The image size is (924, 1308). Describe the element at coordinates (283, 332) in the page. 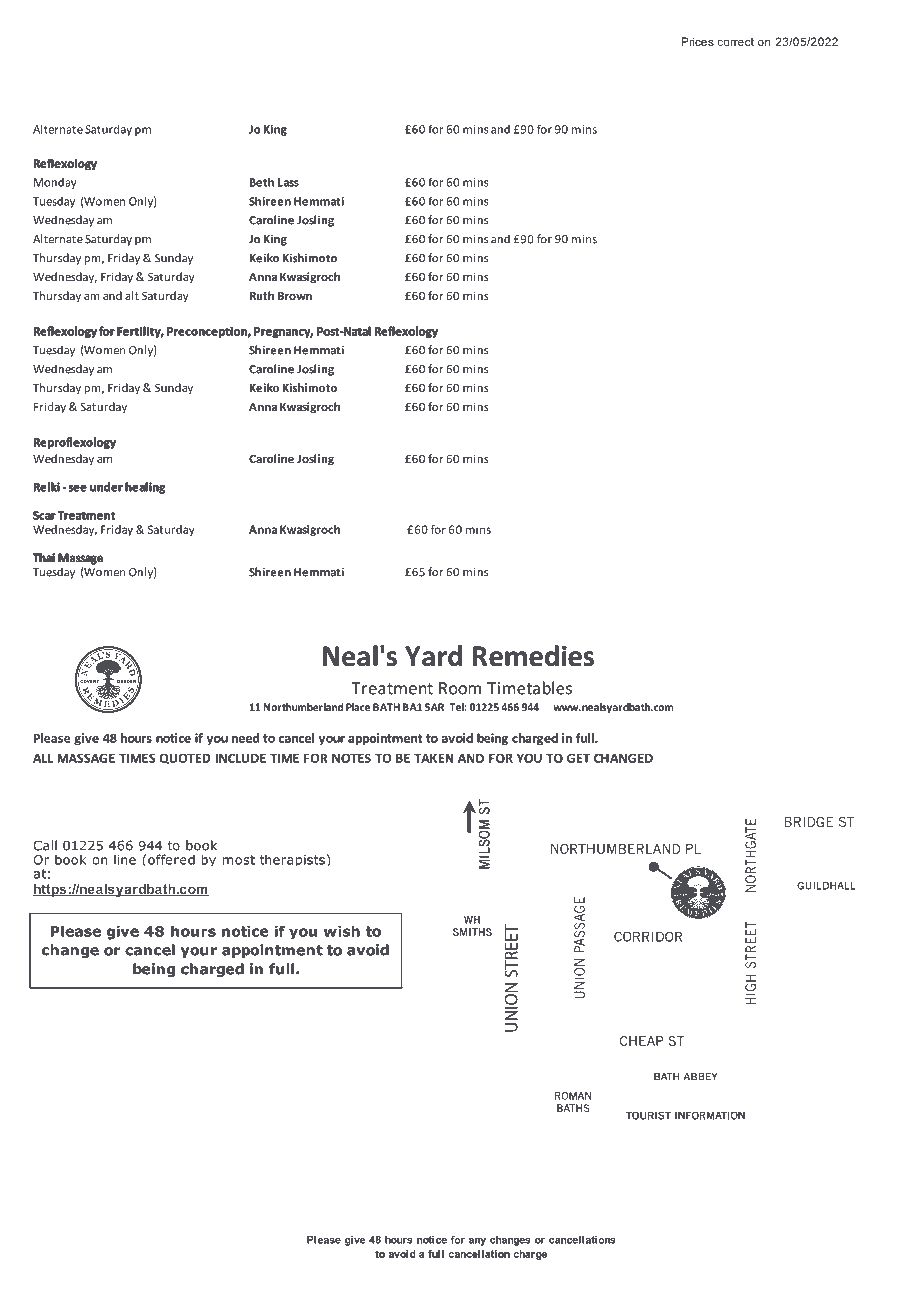

I see `Pregnancy` at that location.
